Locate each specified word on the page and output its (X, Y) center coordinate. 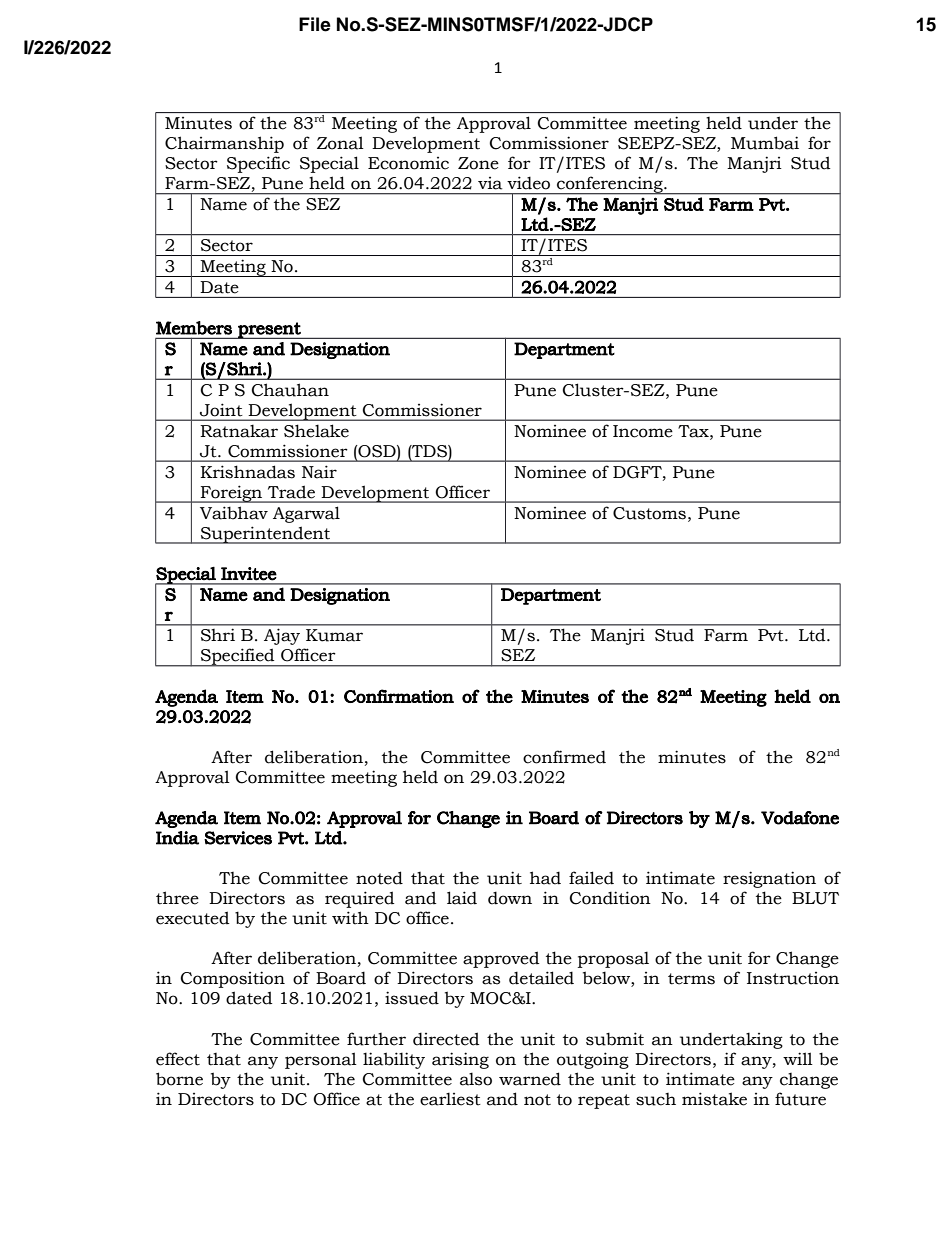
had (545, 878)
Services (238, 838)
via (490, 183)
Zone (478, 163)
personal (321, 1060)
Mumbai (765, 143)
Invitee (249, 574)
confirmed (564, 757)
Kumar (334, 635)
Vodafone (800, 818)
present (269, 330)
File (315, 24)
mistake (714, 1099)
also (476, 1079)
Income (643, 431)
